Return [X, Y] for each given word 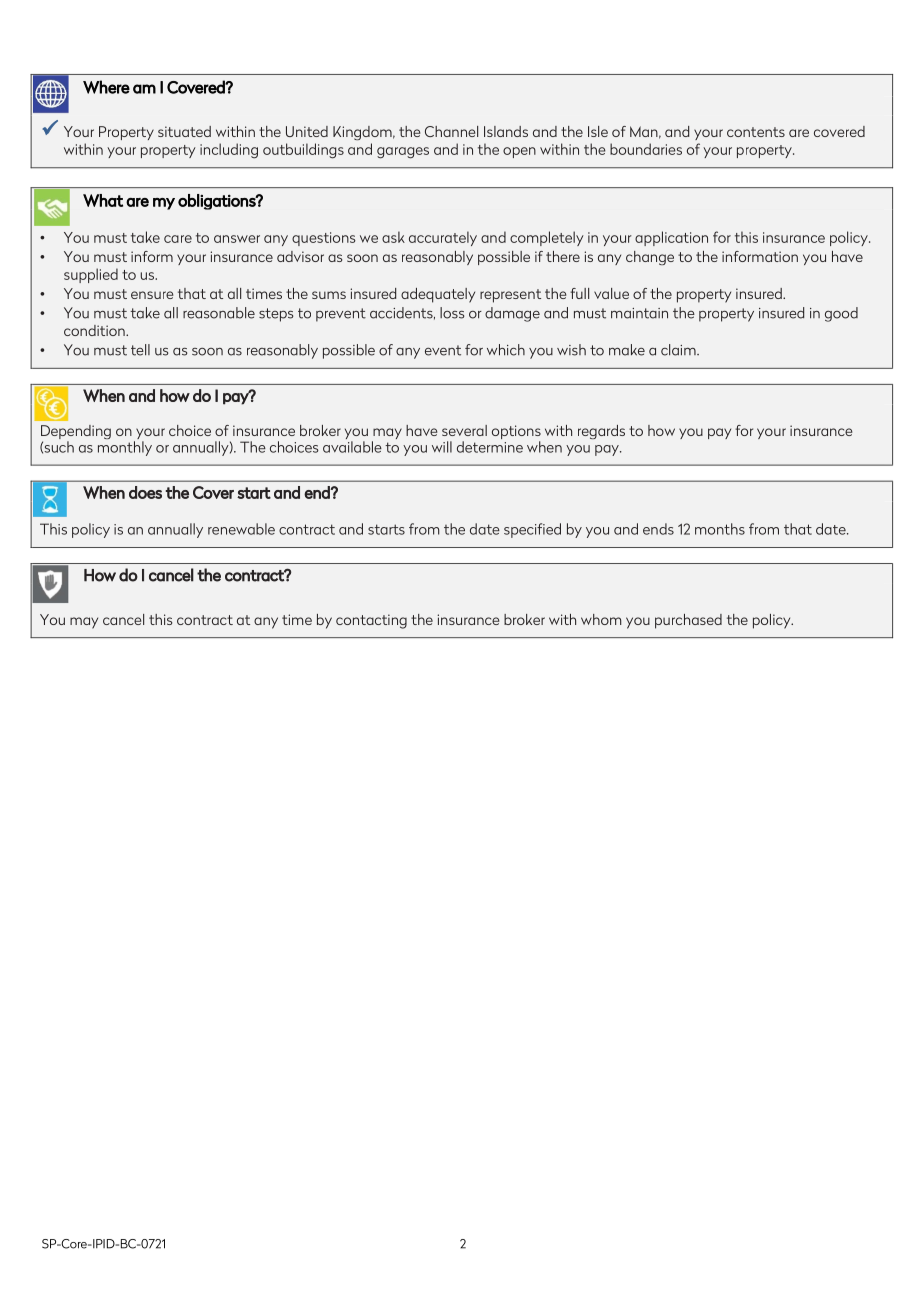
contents [756, 132]
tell [140, 350]
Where [106, 87]
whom [601, 619]
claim [679, 350]
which [506, 350]
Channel [451, 131]
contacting [371, 621]
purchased [688, 621]
